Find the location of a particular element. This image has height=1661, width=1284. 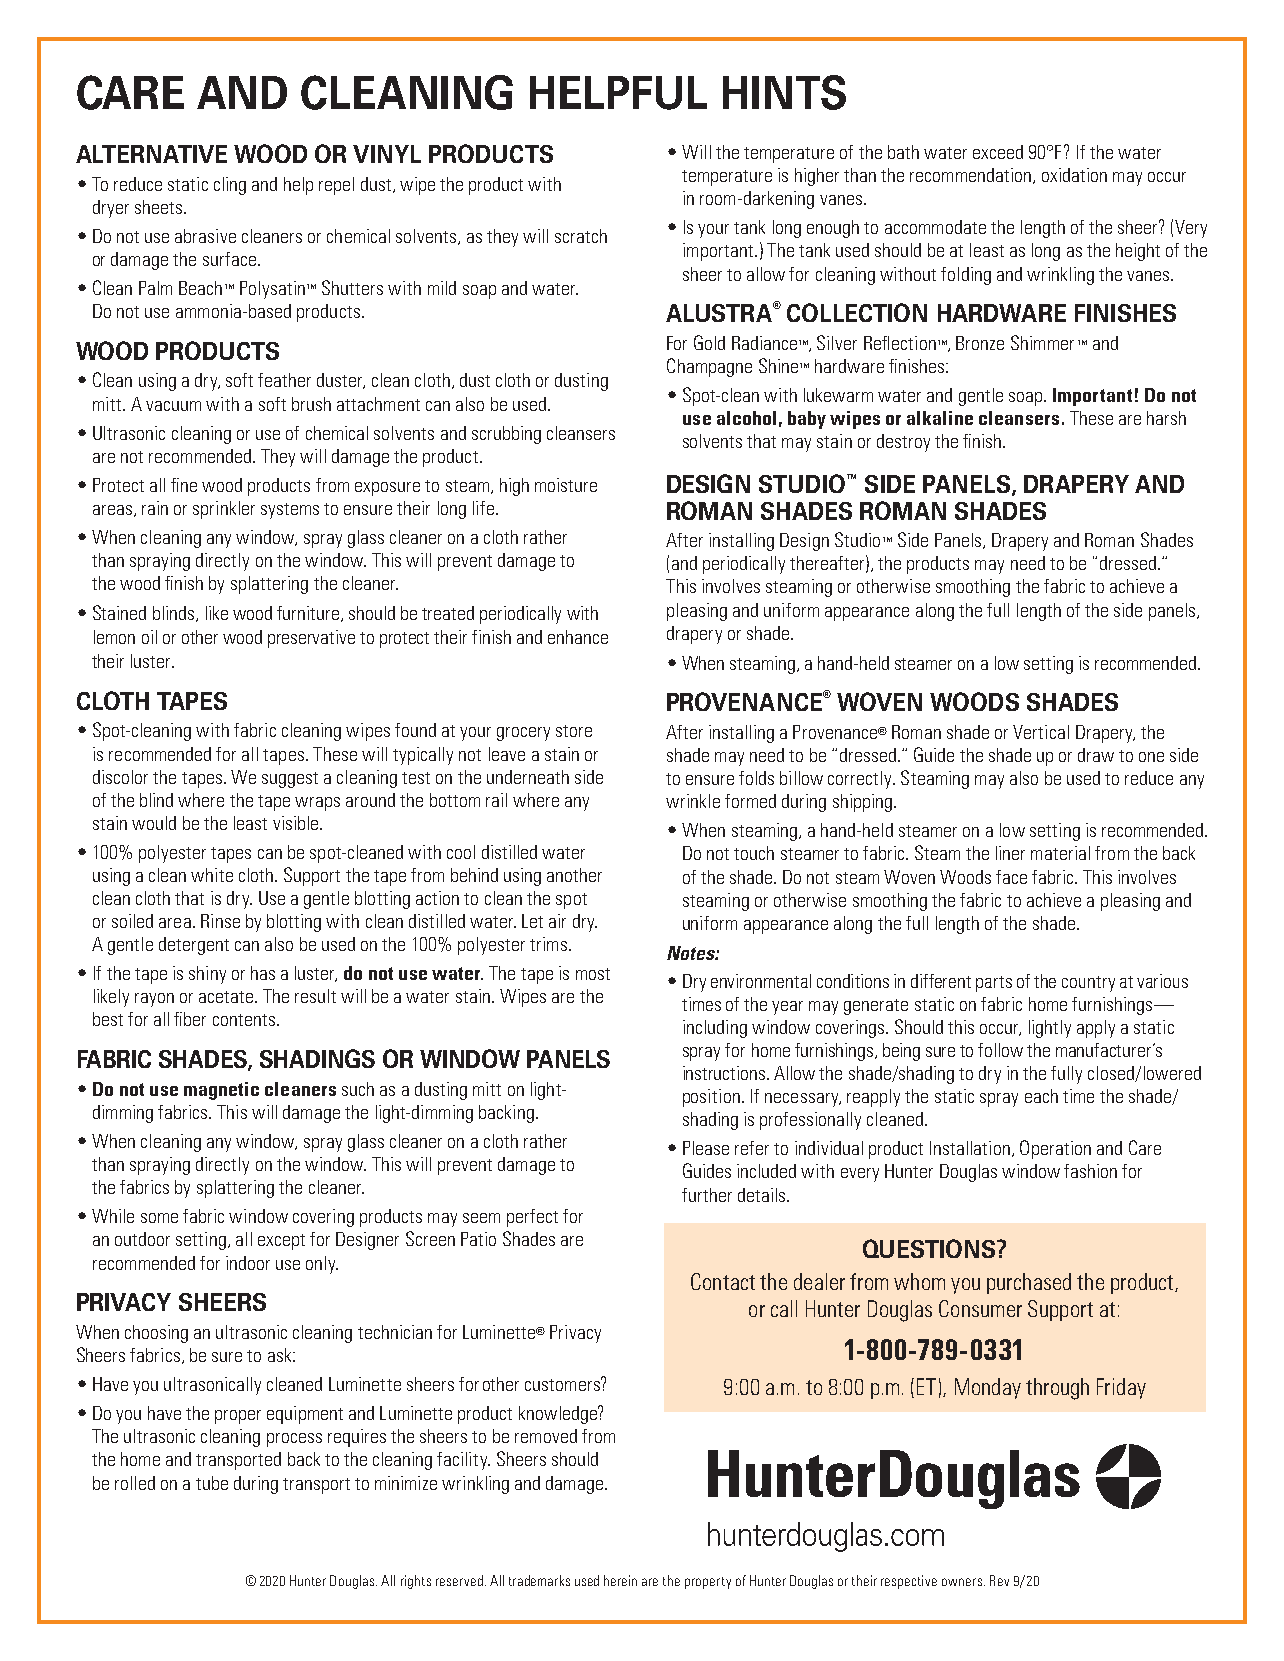

some is located at coordinates (159, 1218).
